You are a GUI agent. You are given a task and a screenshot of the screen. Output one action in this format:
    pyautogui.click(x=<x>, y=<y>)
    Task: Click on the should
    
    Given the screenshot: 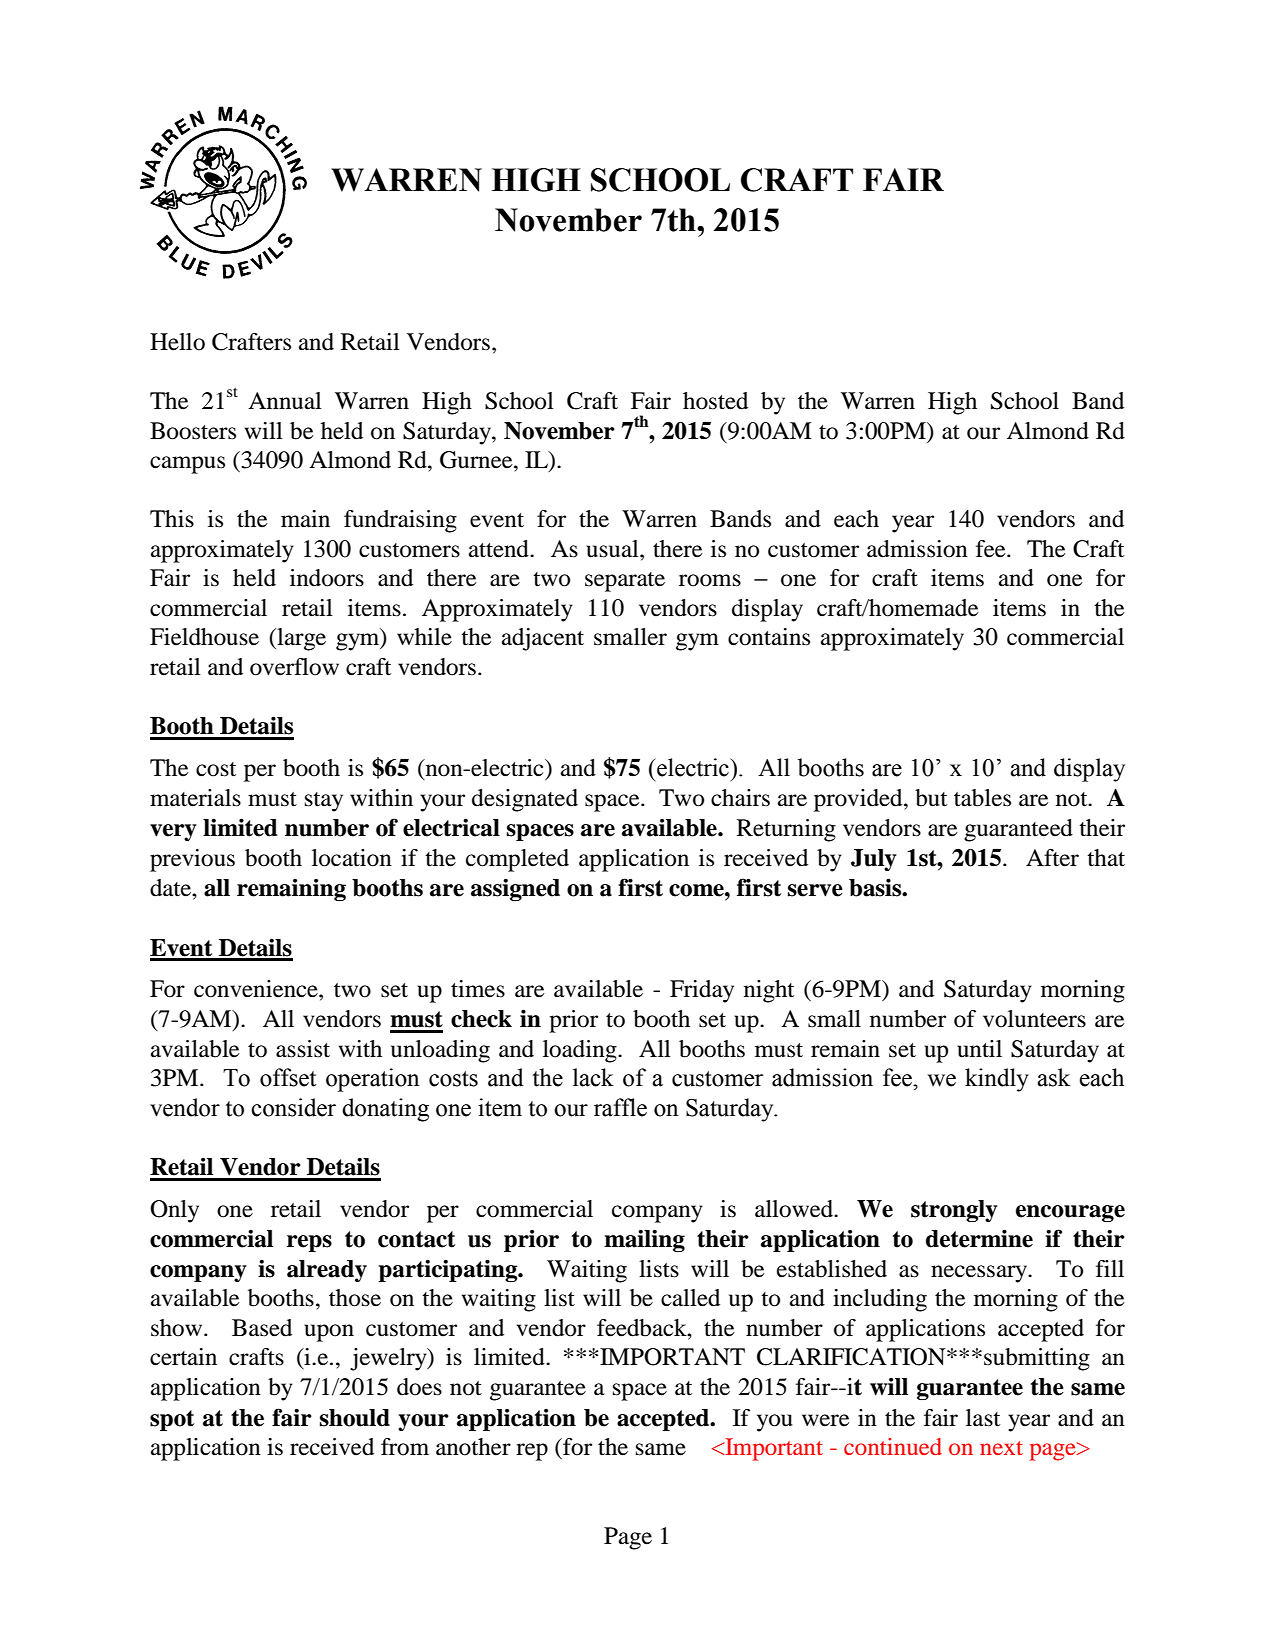 What is the action you would take?
    pyautogui.click(x=355, y=1418)
